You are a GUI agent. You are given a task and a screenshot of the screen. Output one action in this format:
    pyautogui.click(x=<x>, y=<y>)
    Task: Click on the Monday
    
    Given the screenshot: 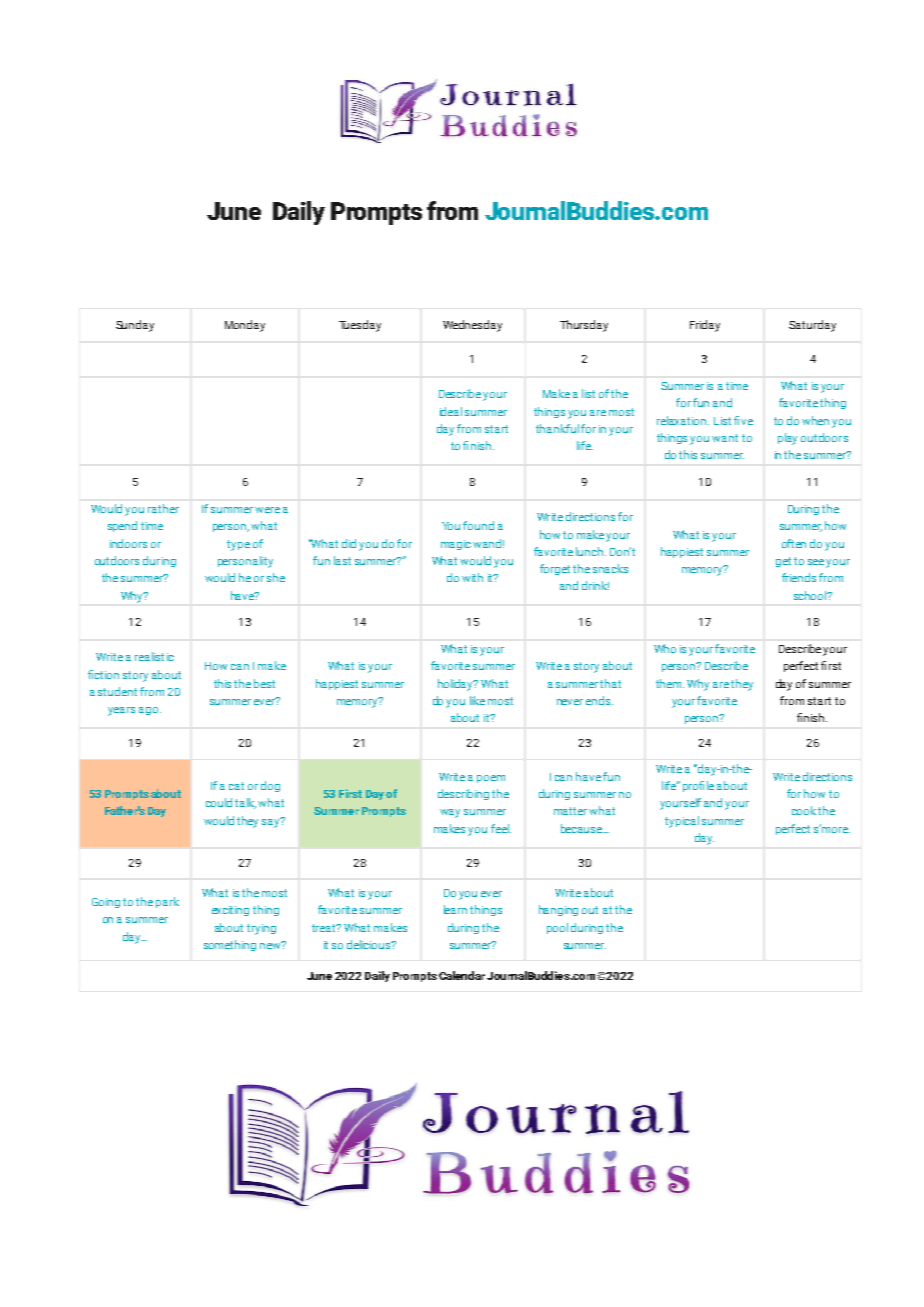 What is the action you would take?
    pyautogui.click(x=245, y=326)
